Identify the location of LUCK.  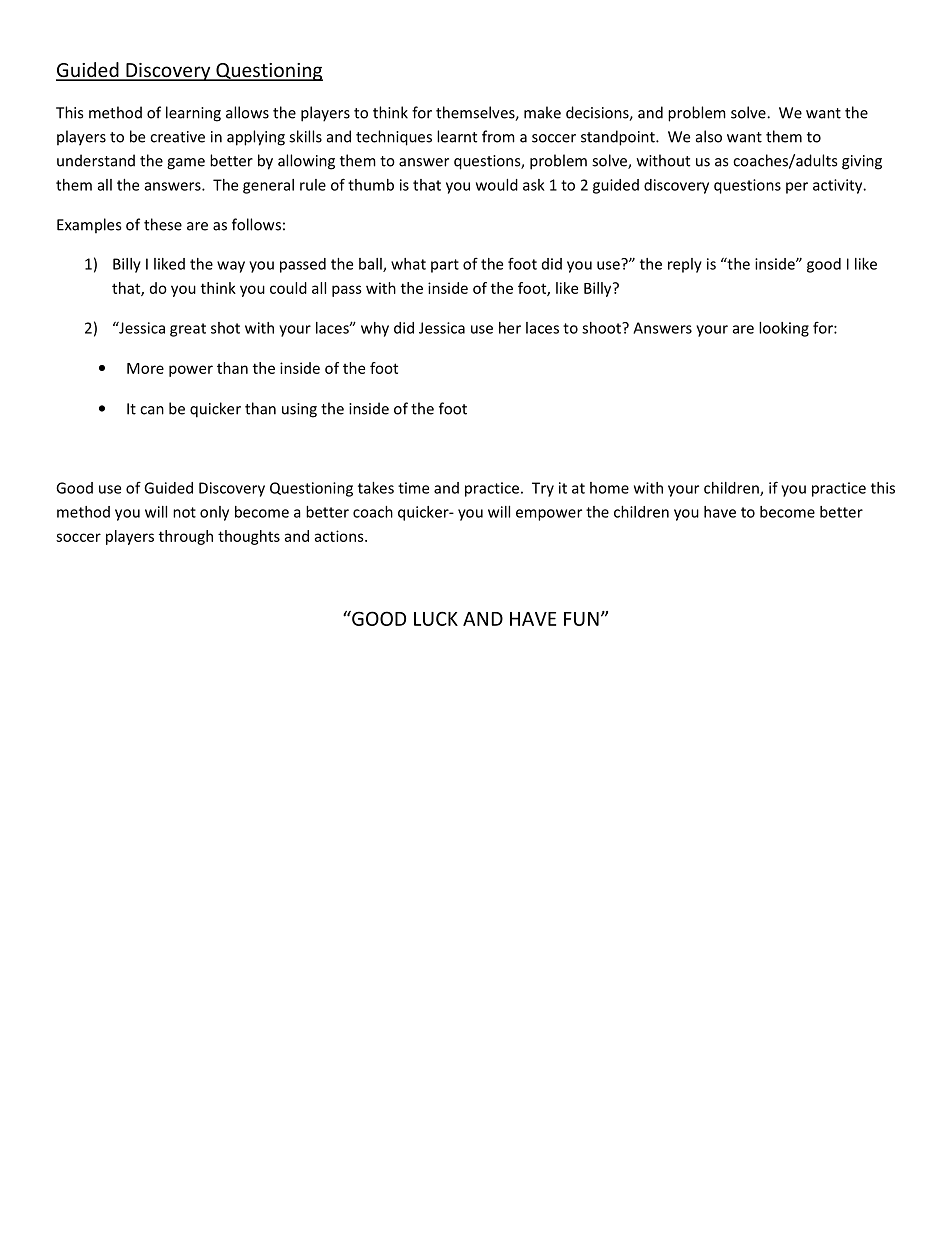
(436, 618).
